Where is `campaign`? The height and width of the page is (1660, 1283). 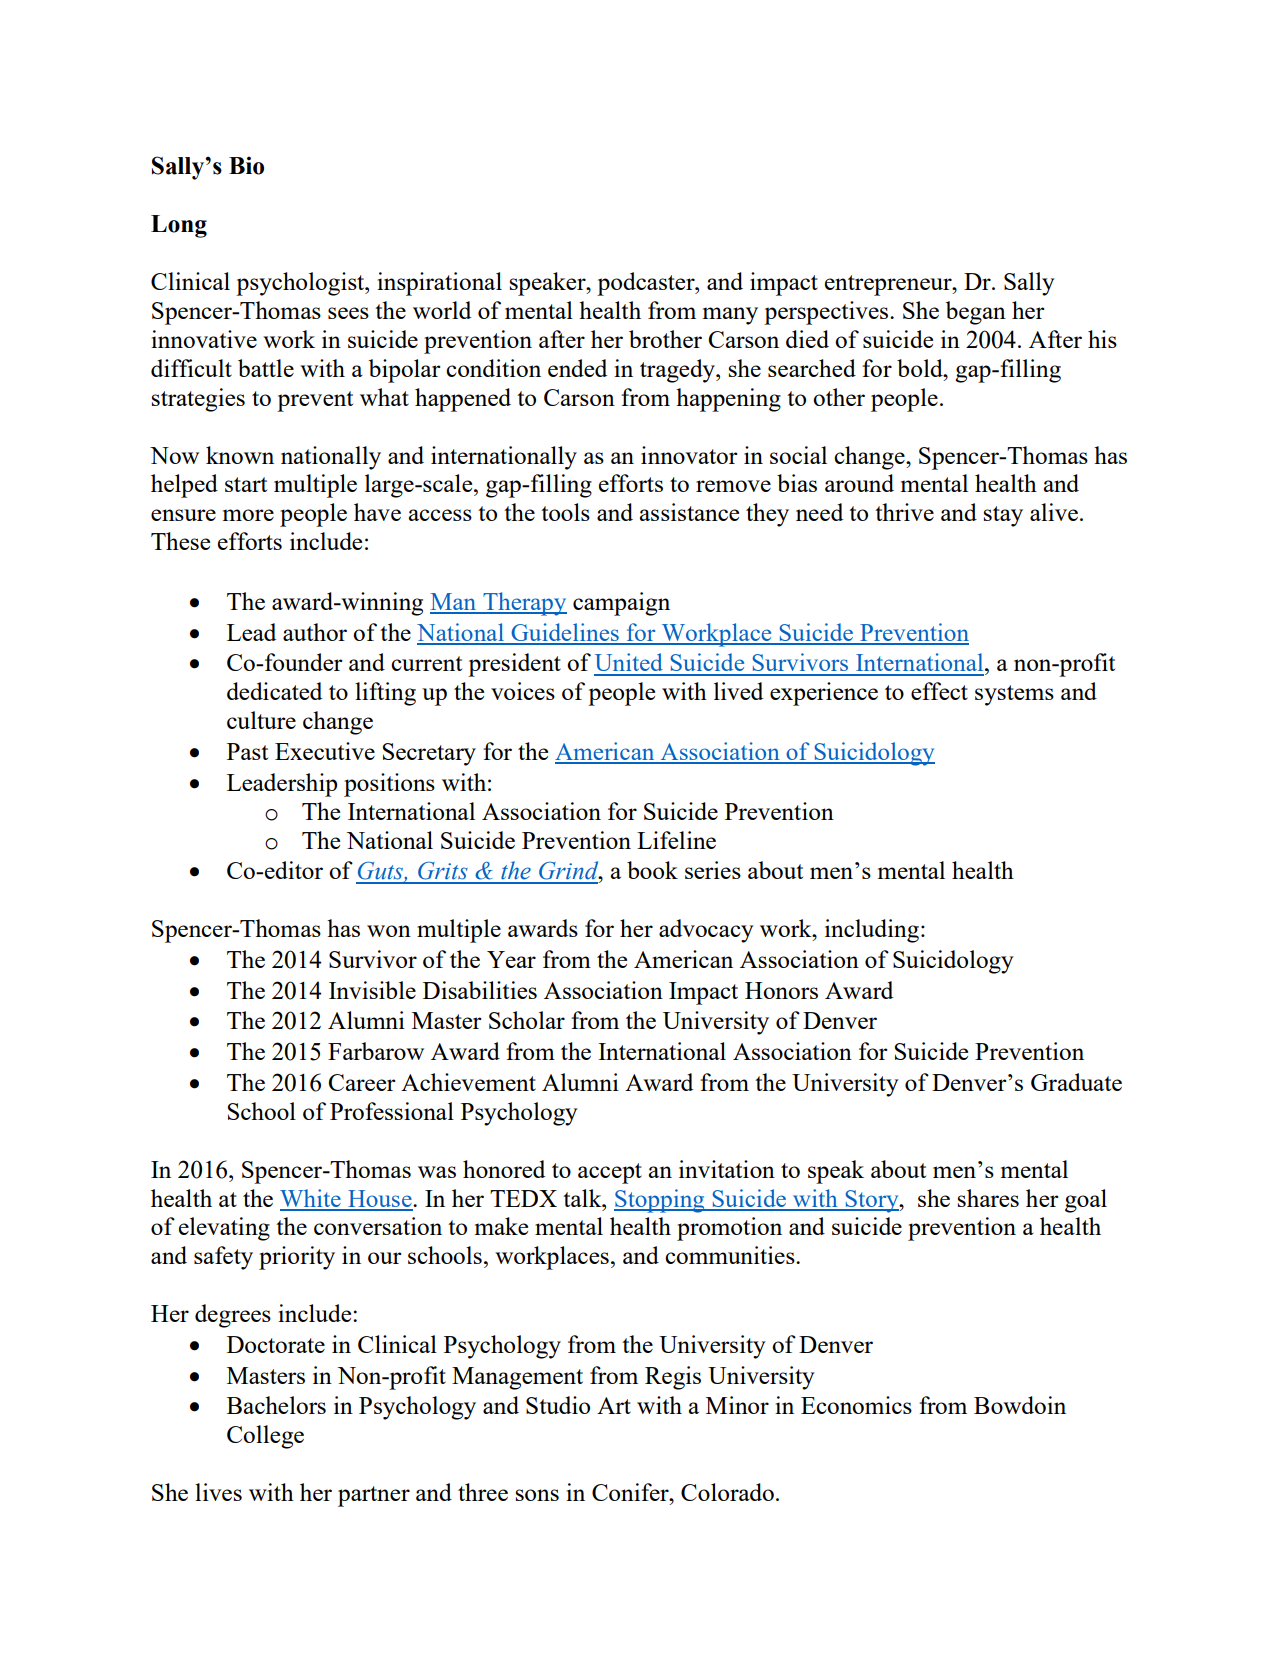
campaign is located at coordinates (621, 604).
